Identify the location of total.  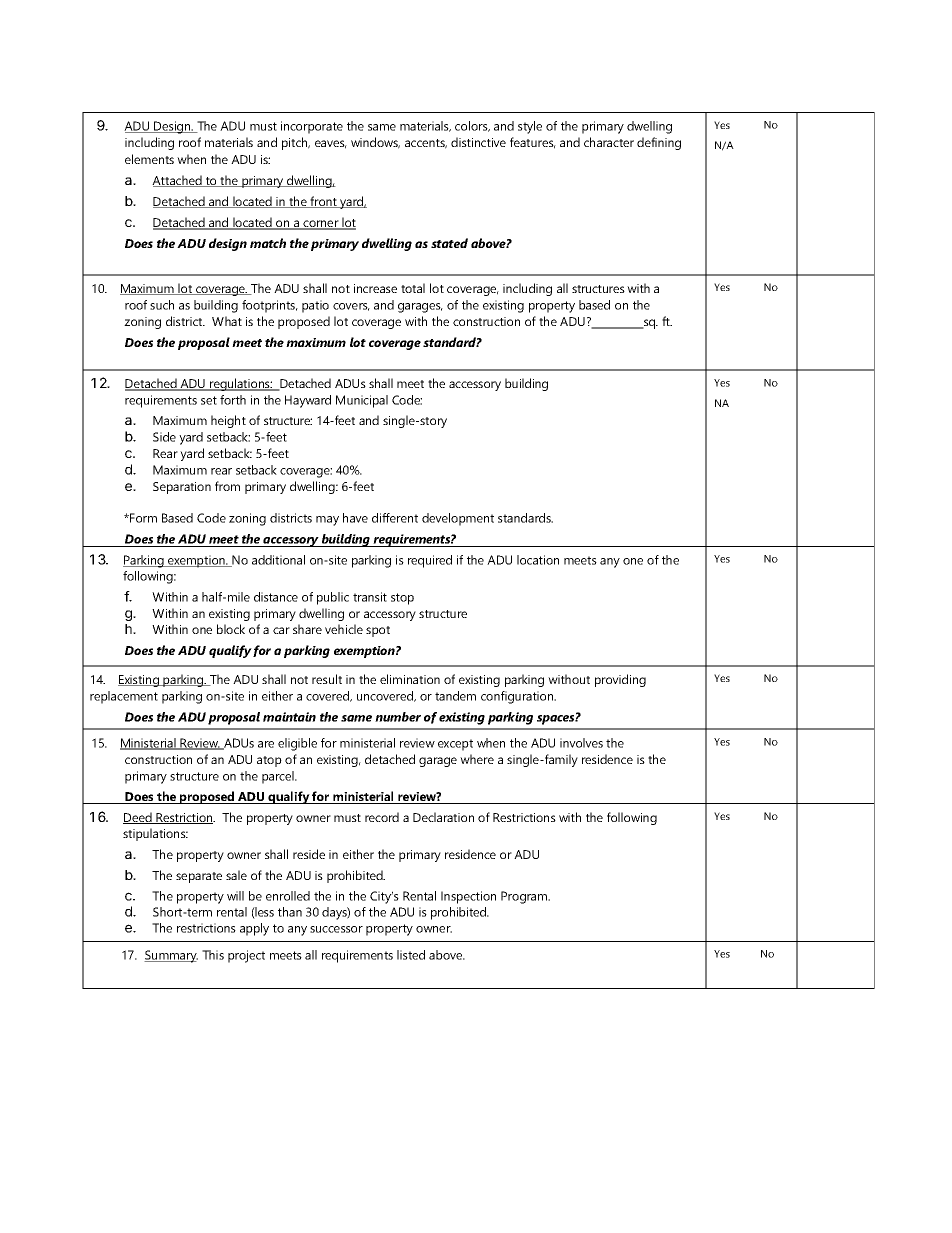
(413, 288).
